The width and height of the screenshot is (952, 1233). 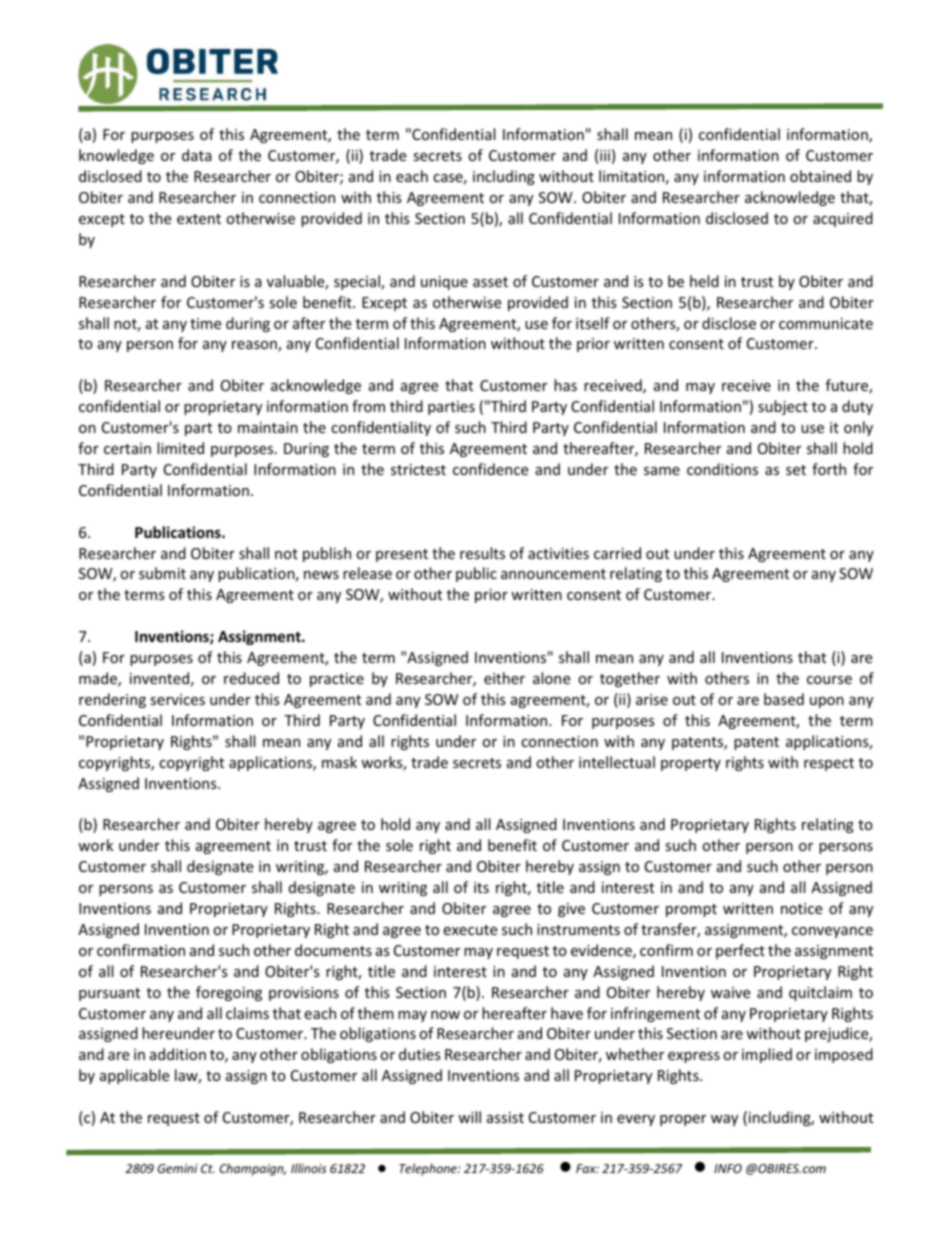 What do you see at coordinates (784, 699) in the screenshot?
I see `based` at bounding box center [784, 699].
